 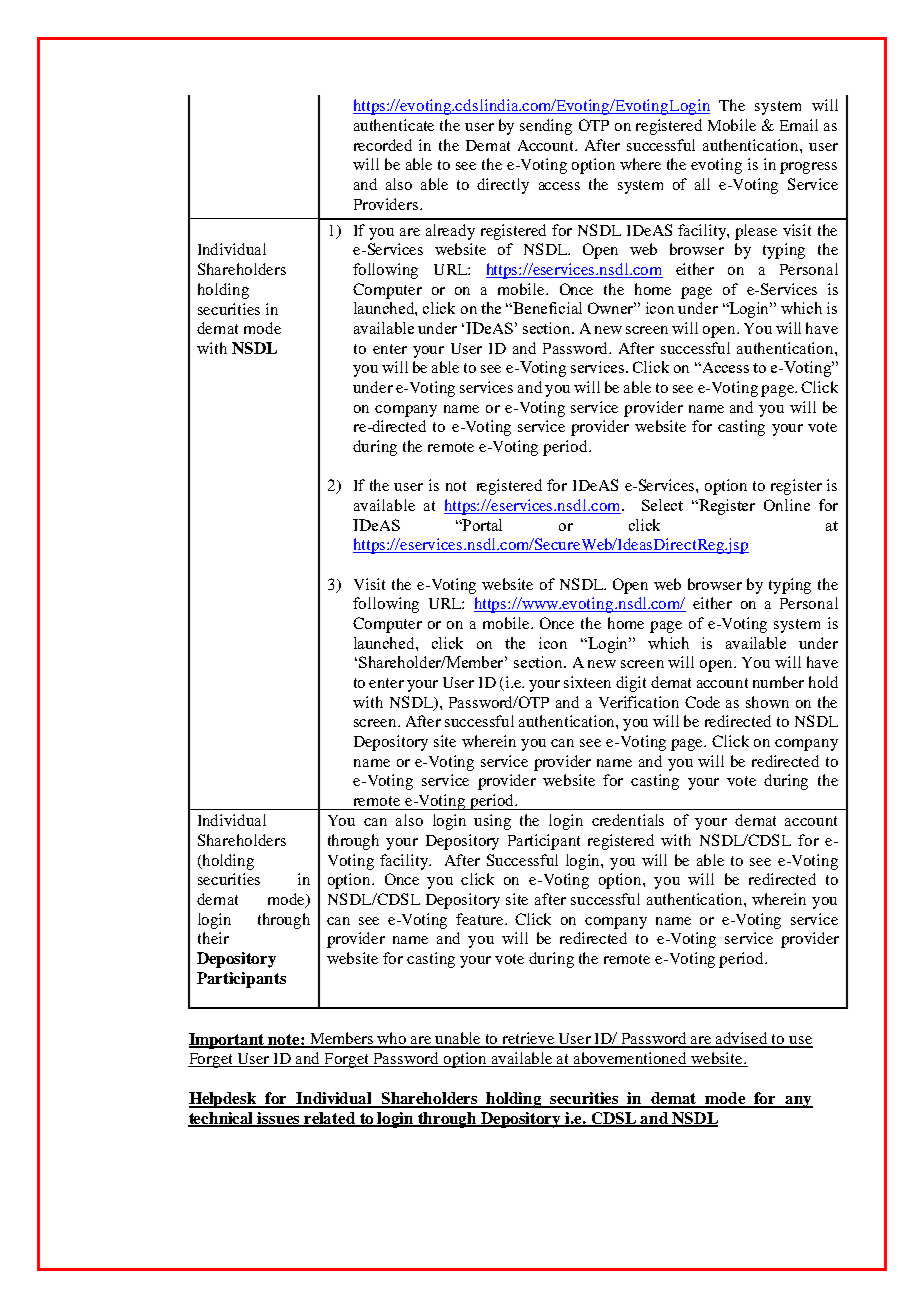 What do you see at coordinates (330, 1119) in the screenshot?
I see `related` at bounding box center [330, 1119].
